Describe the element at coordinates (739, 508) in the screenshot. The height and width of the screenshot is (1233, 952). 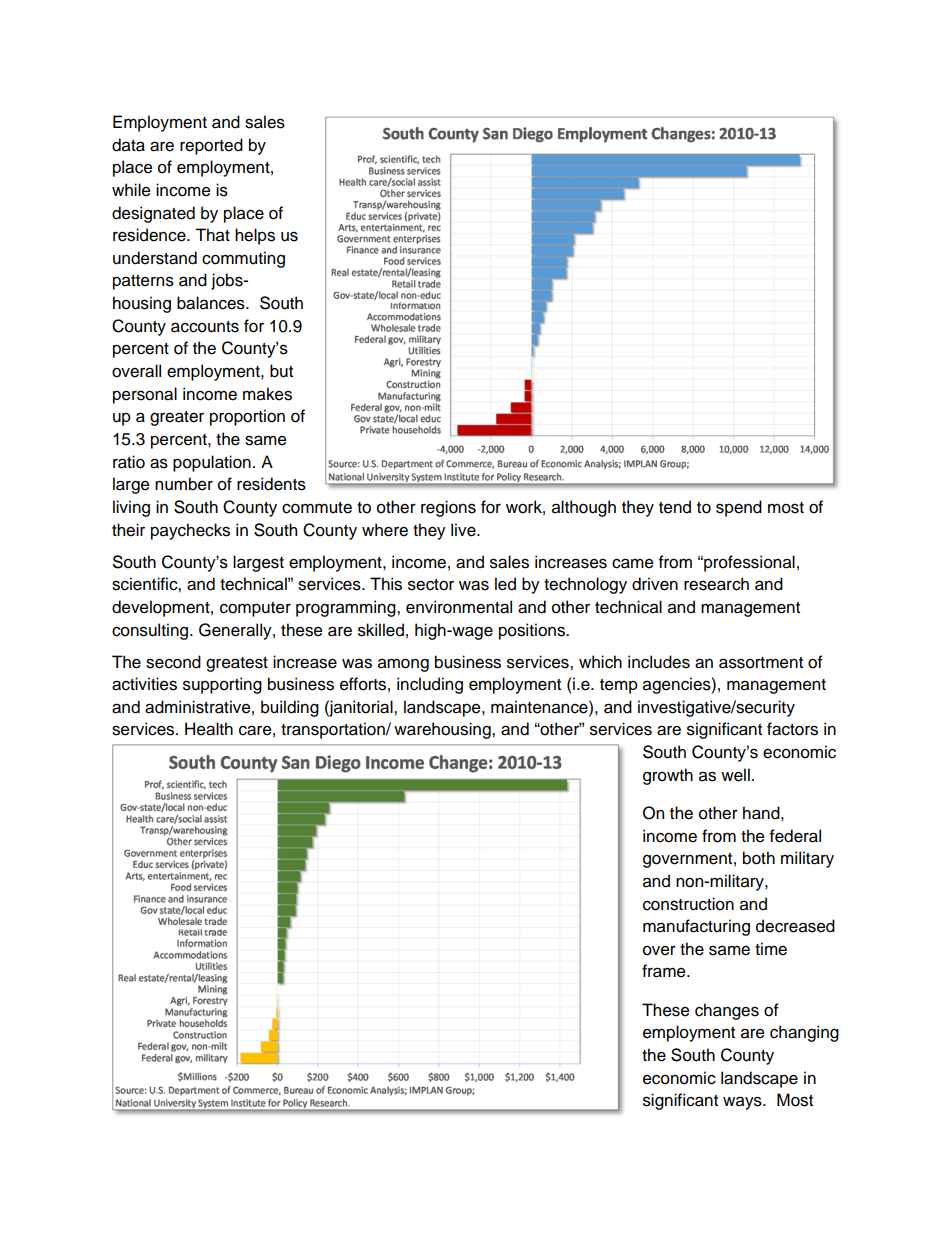
I see `spend` at that location.
